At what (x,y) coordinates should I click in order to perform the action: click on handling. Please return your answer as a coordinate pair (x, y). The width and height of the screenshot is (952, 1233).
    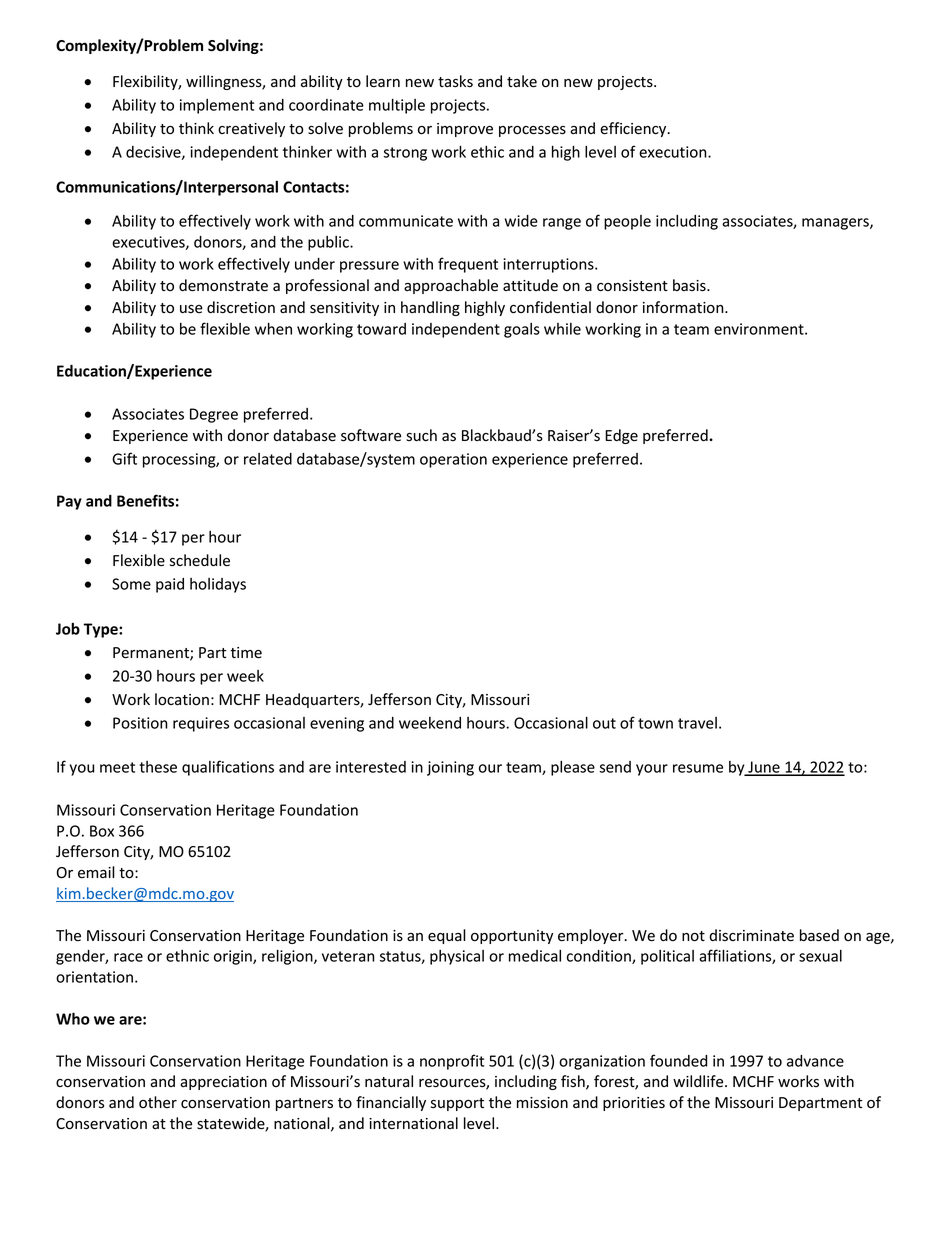
    Looking at the image, I should click on (430, 308).
